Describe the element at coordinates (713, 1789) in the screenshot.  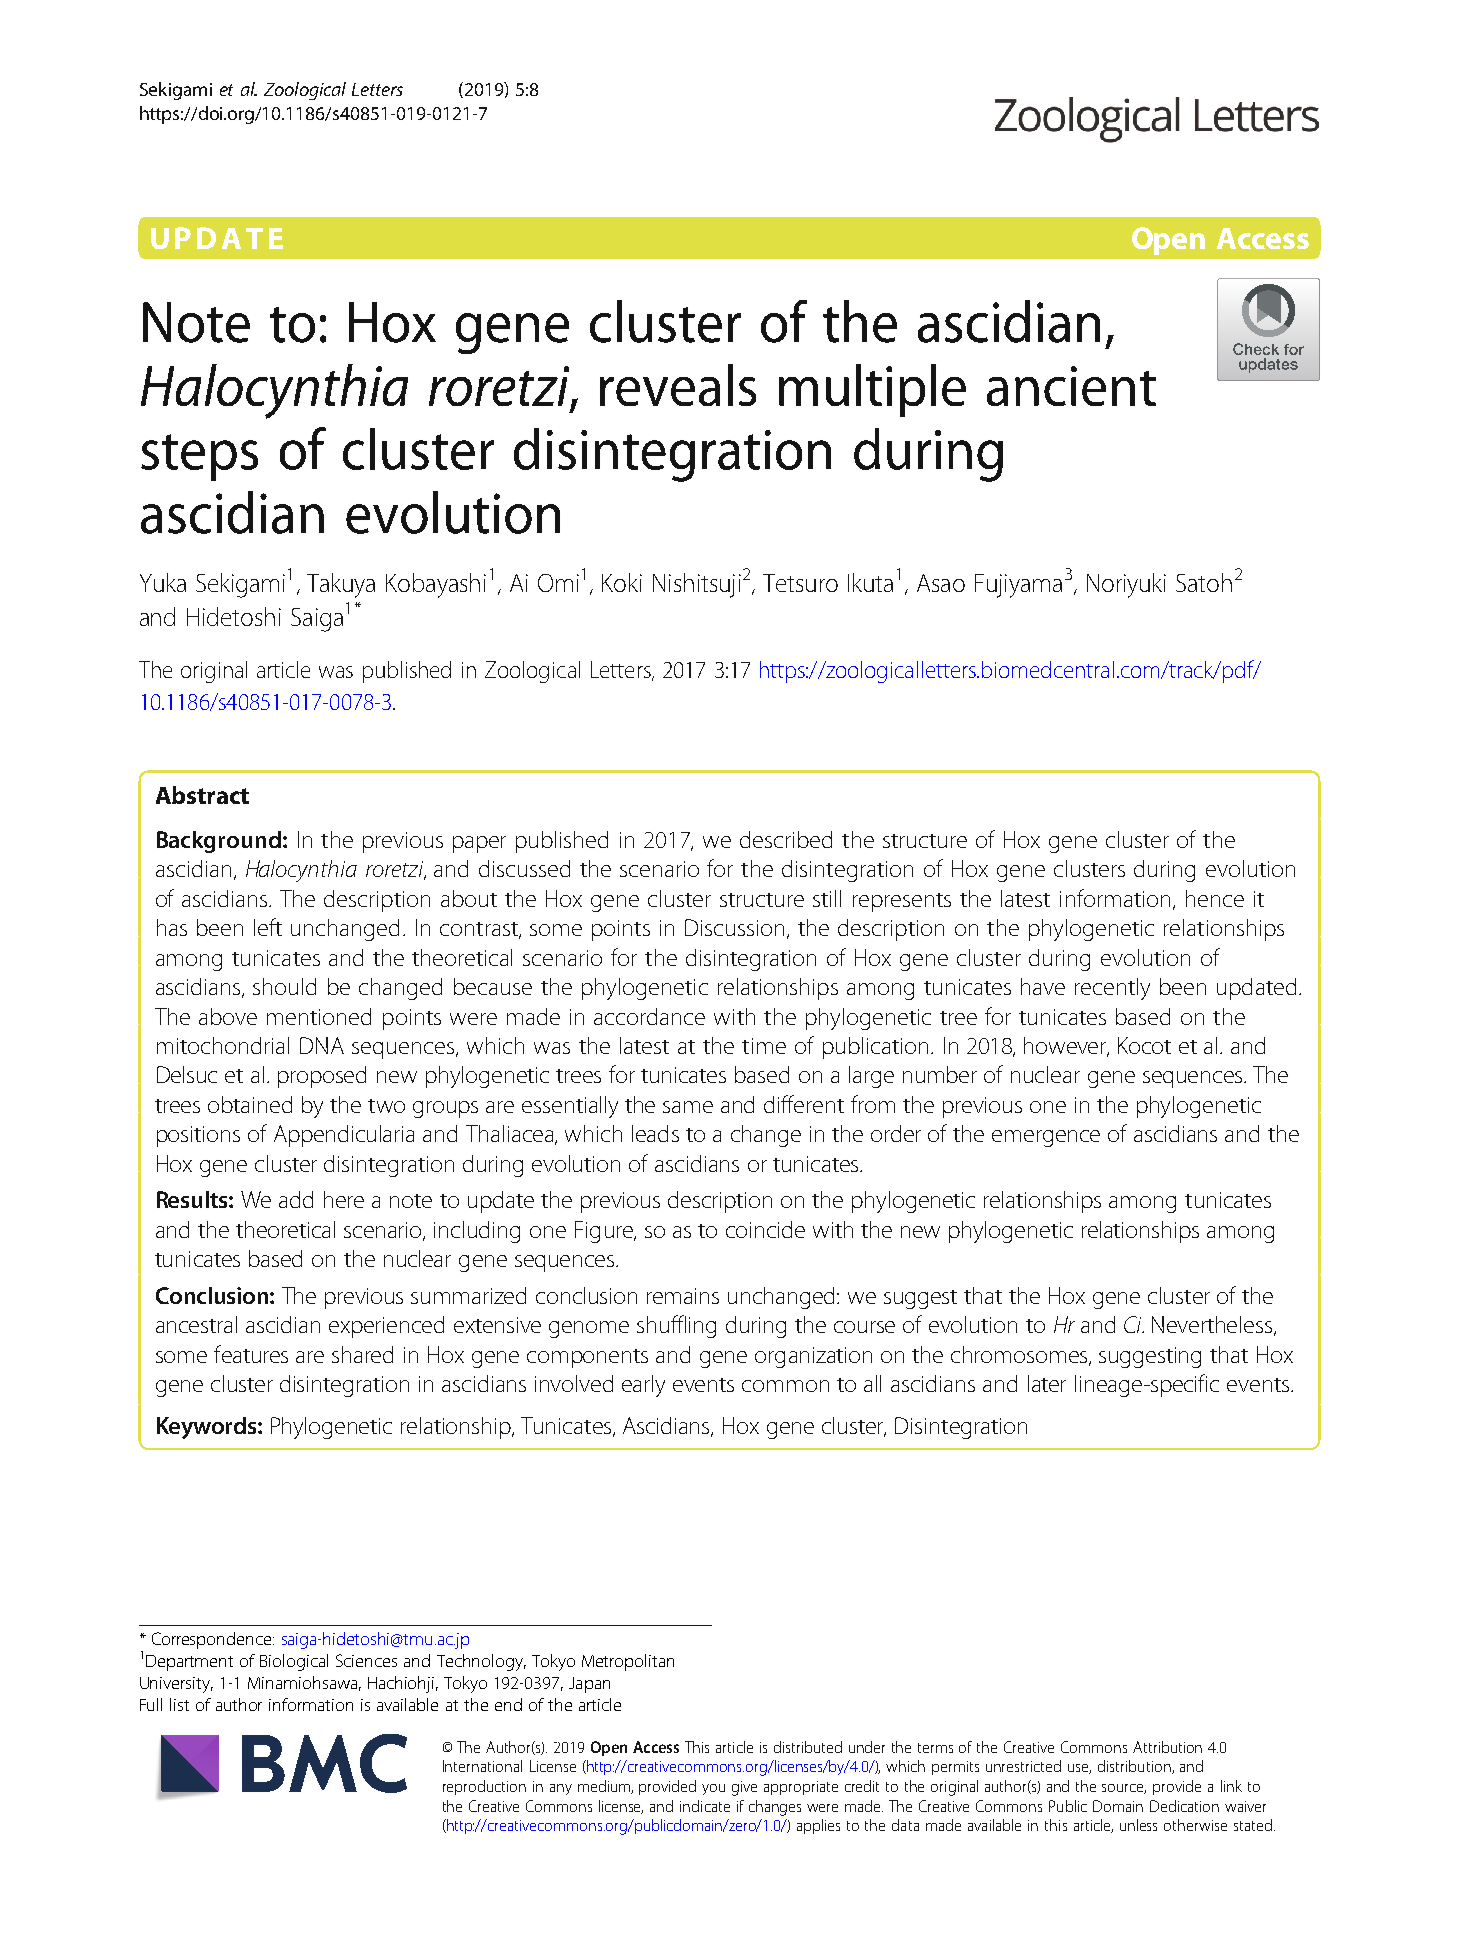
I see `you` at that location.
